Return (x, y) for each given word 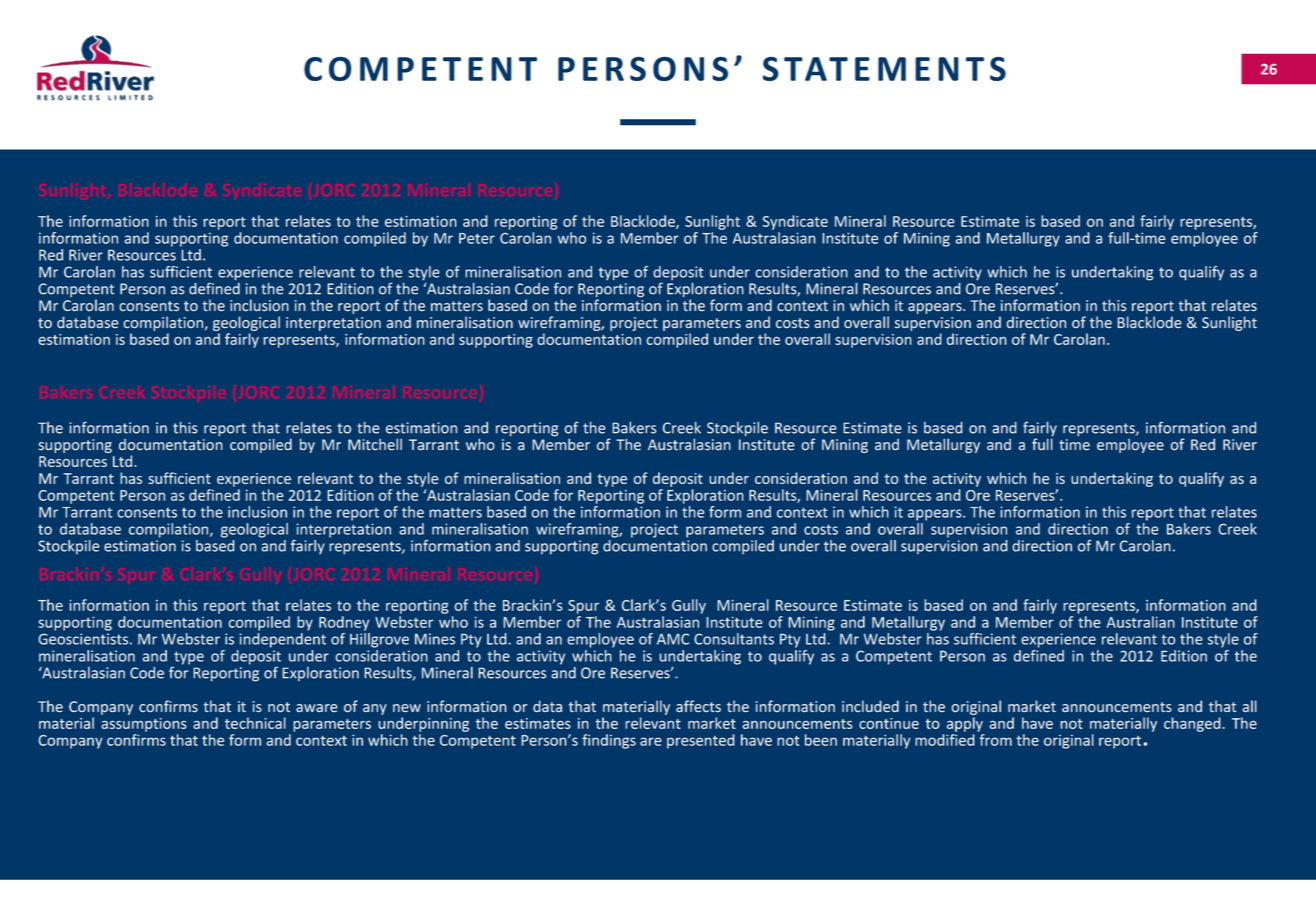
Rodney (344, 623)
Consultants (734, 639)
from (995, 740)
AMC (673, 639)
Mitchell (375, 444)
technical (255, 723)
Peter (477, 238)
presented (701, 741)
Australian (1140, 622)
